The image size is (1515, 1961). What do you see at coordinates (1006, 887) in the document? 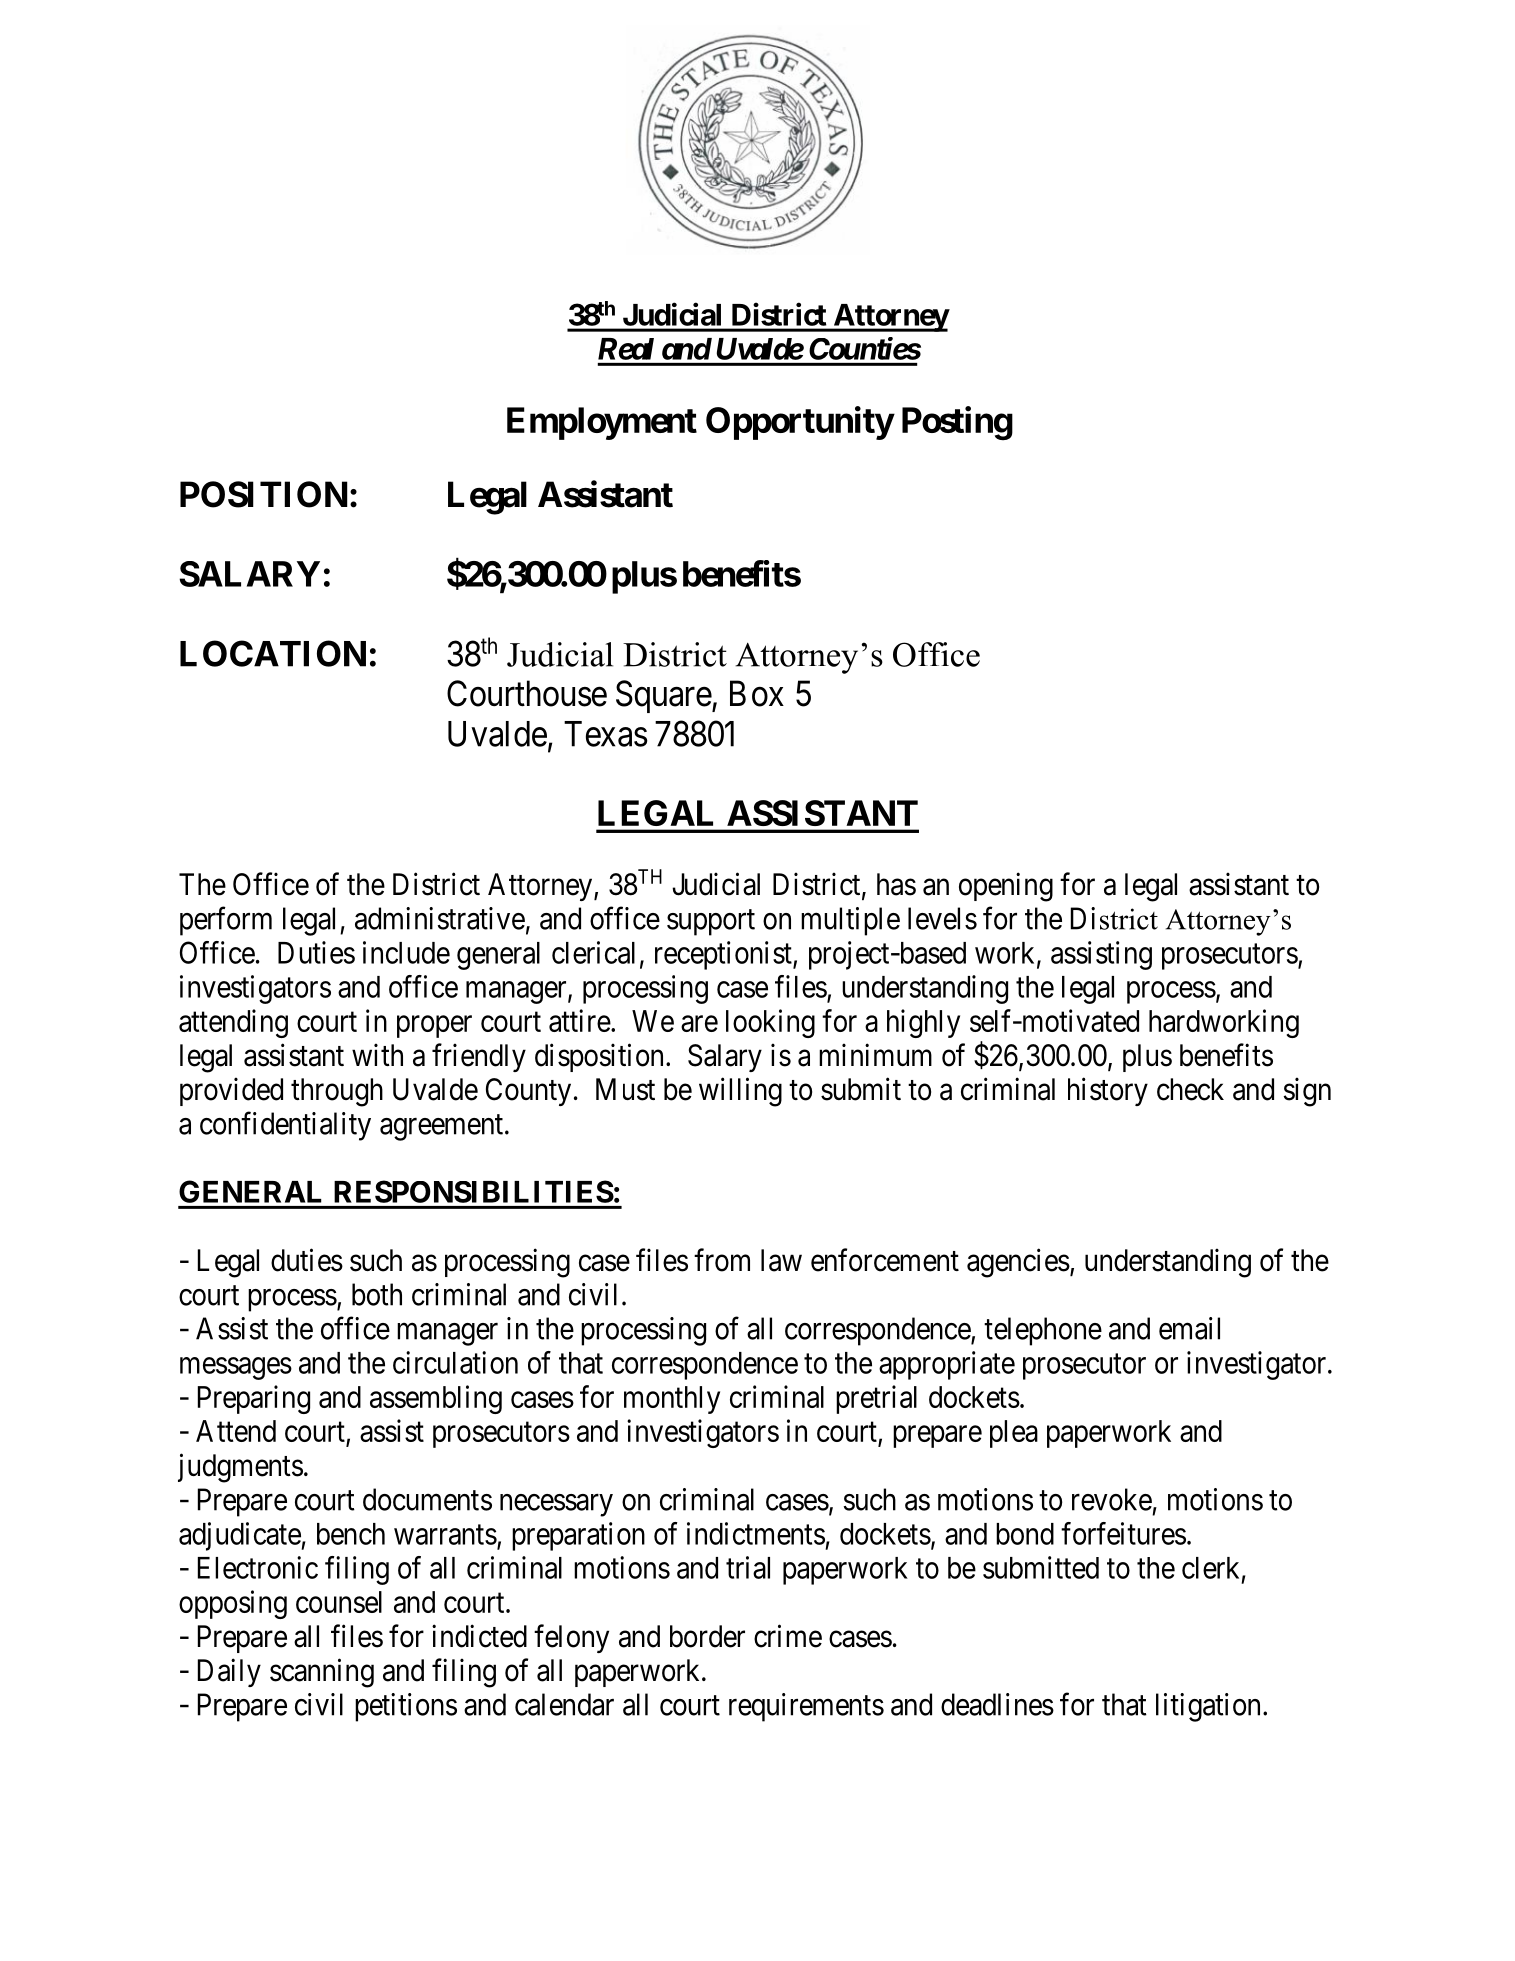
I see `opening` at bounding box center [1006, 887].
